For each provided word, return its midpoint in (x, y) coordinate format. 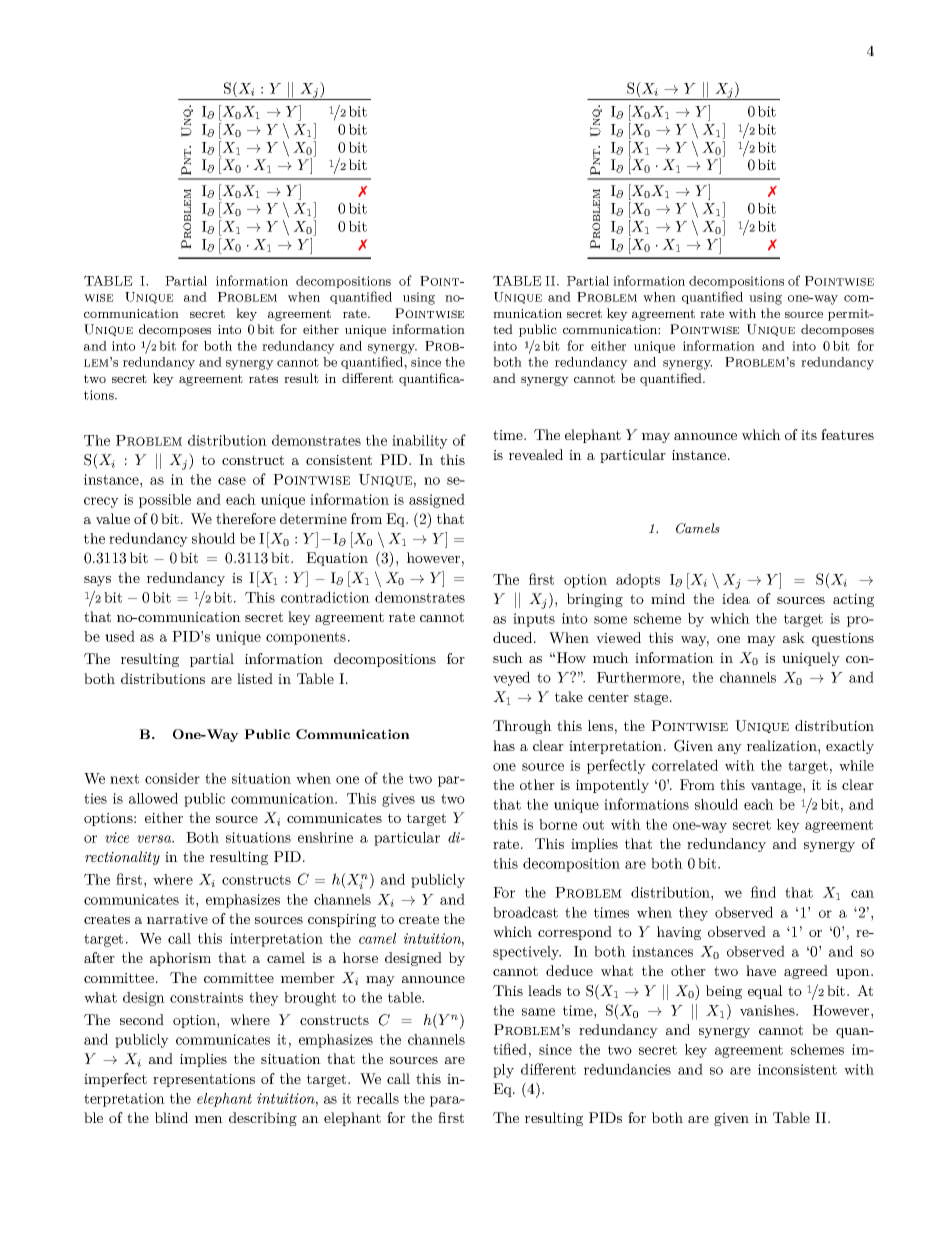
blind (171, 1117)
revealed (536, 454)
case (232, 481)
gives (398, 800)
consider (172, 778)
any (730, 749)
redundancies (627, 1069)
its (809, 435)
